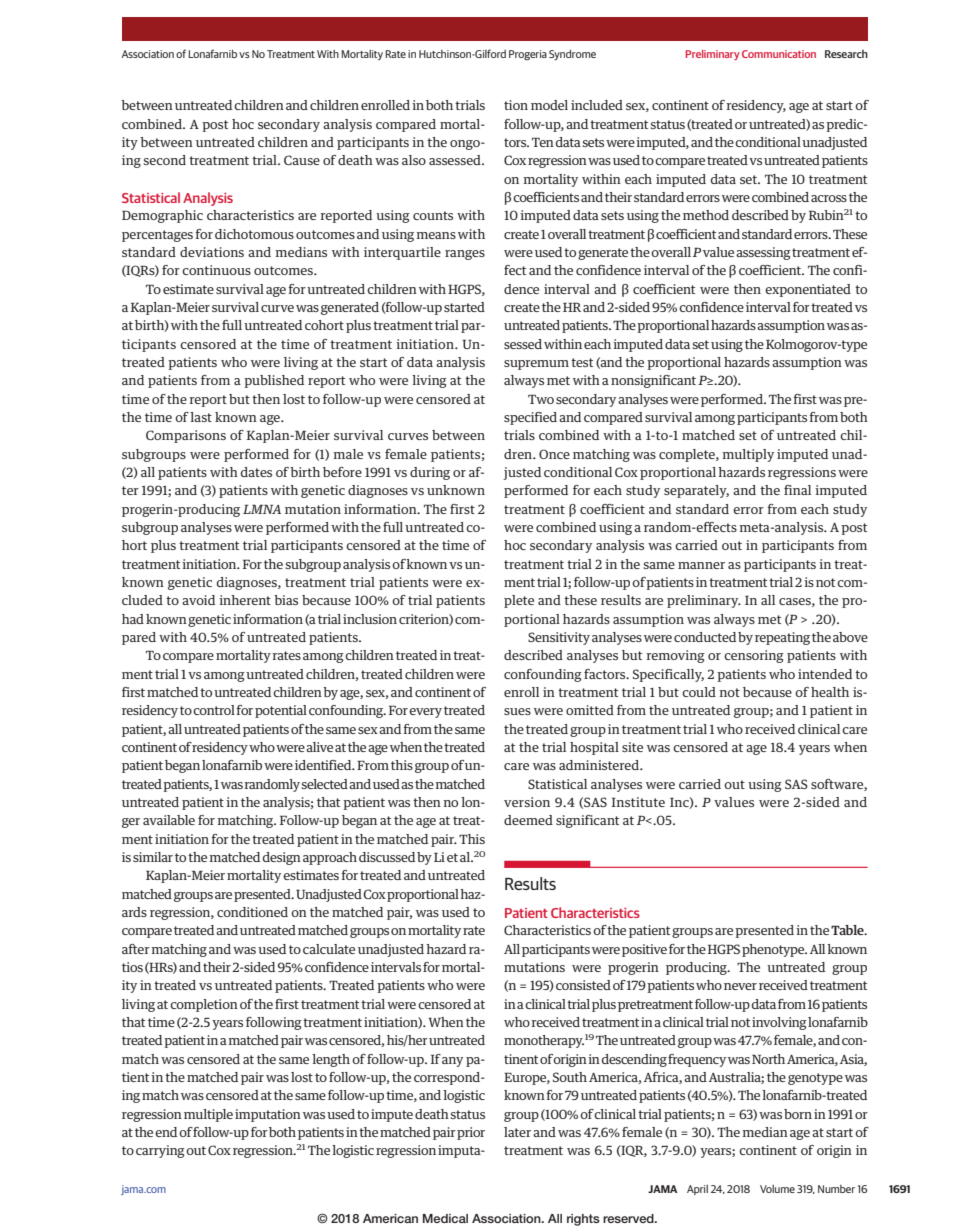  Describe the element at coordinates (528, 55) in the image. I see `Progeria` at that location.
